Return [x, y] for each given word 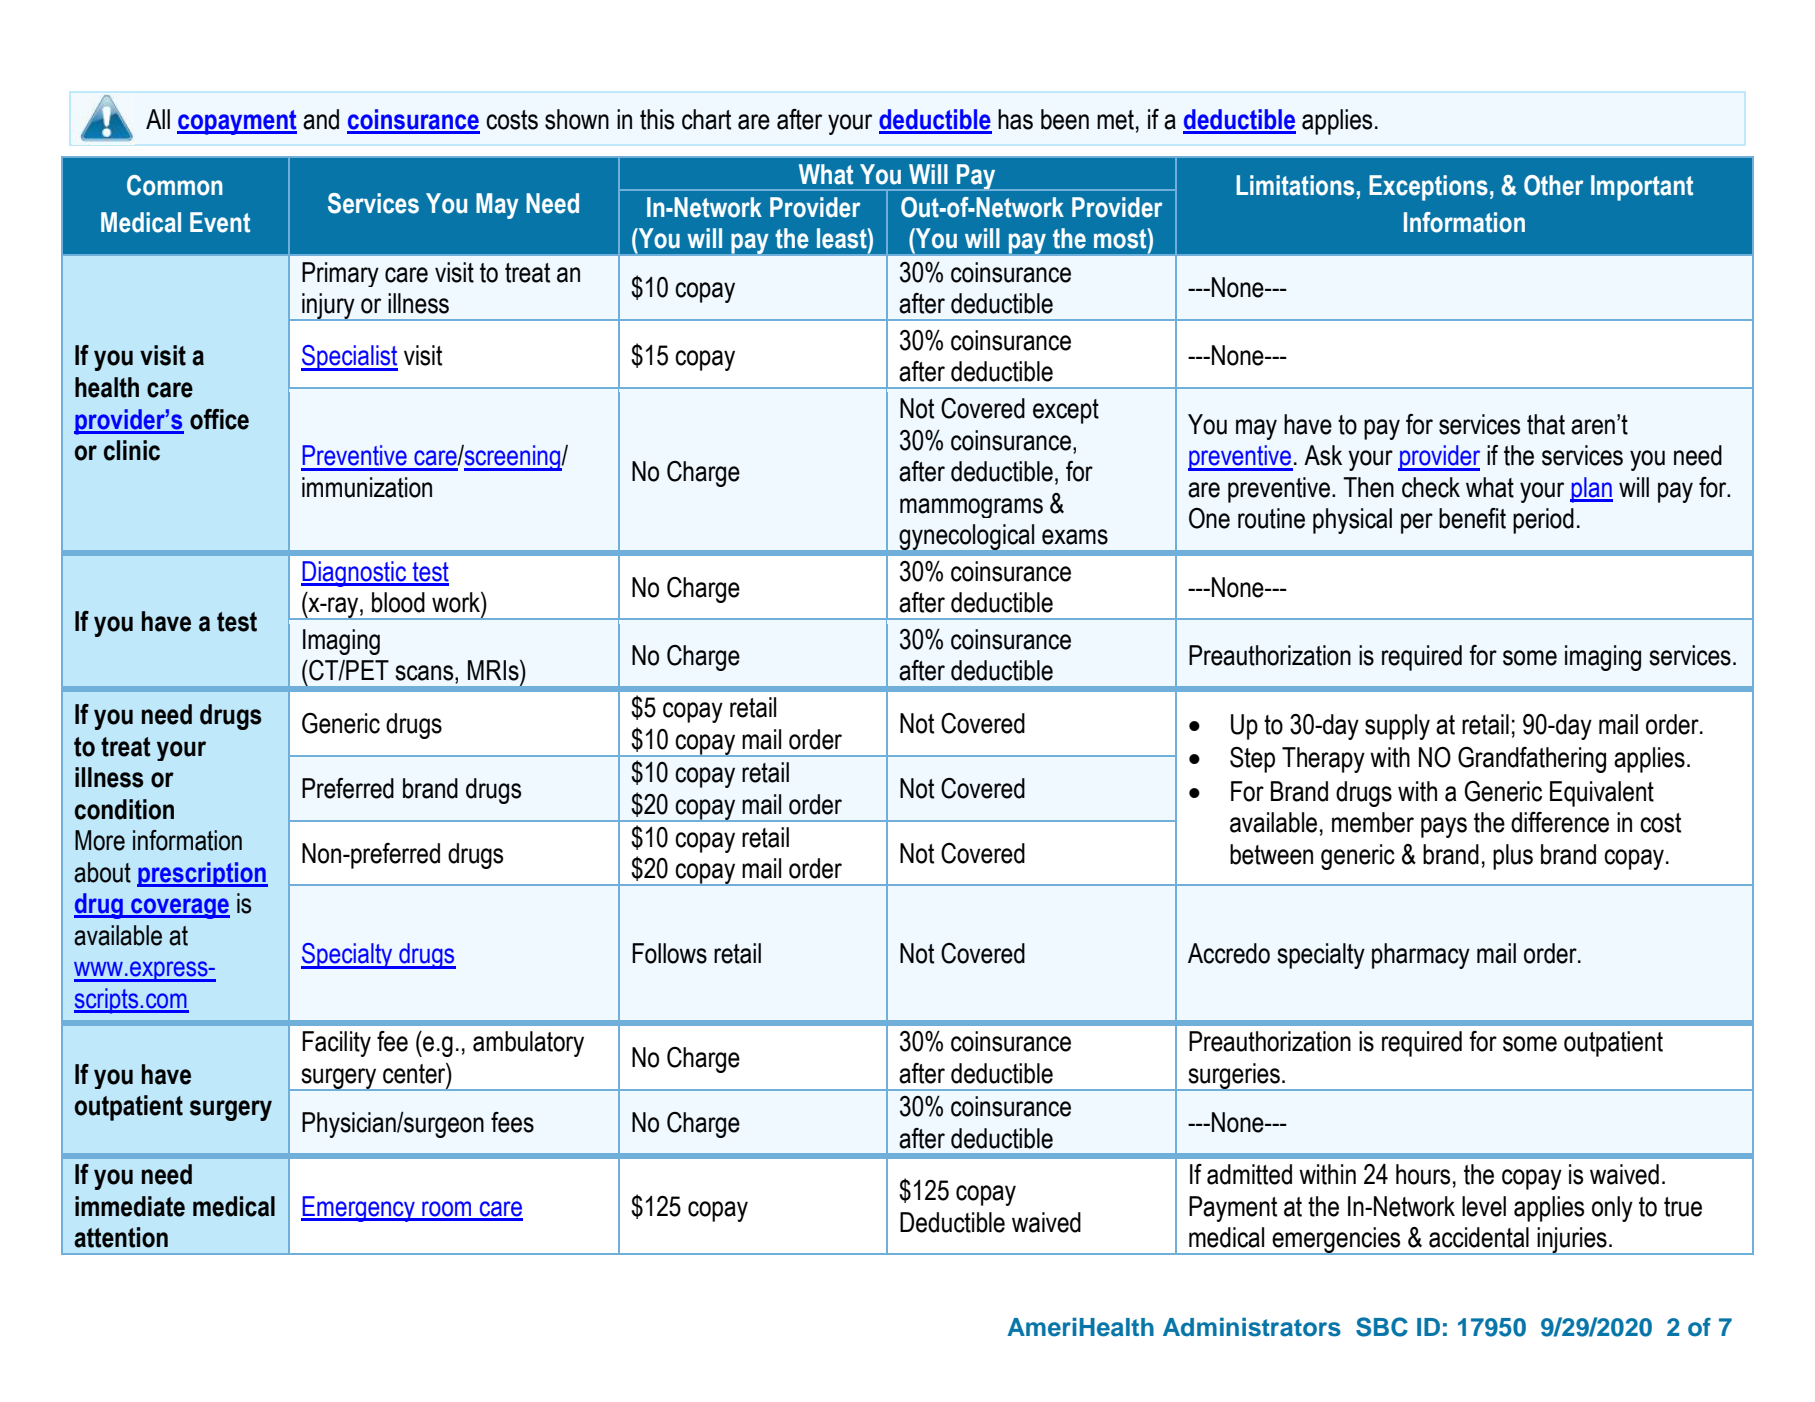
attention [121, 1237]
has [1015, 119]
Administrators [1252, 1327]
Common [175, 185]
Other [1554, 185]
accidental [1479, 1237]
